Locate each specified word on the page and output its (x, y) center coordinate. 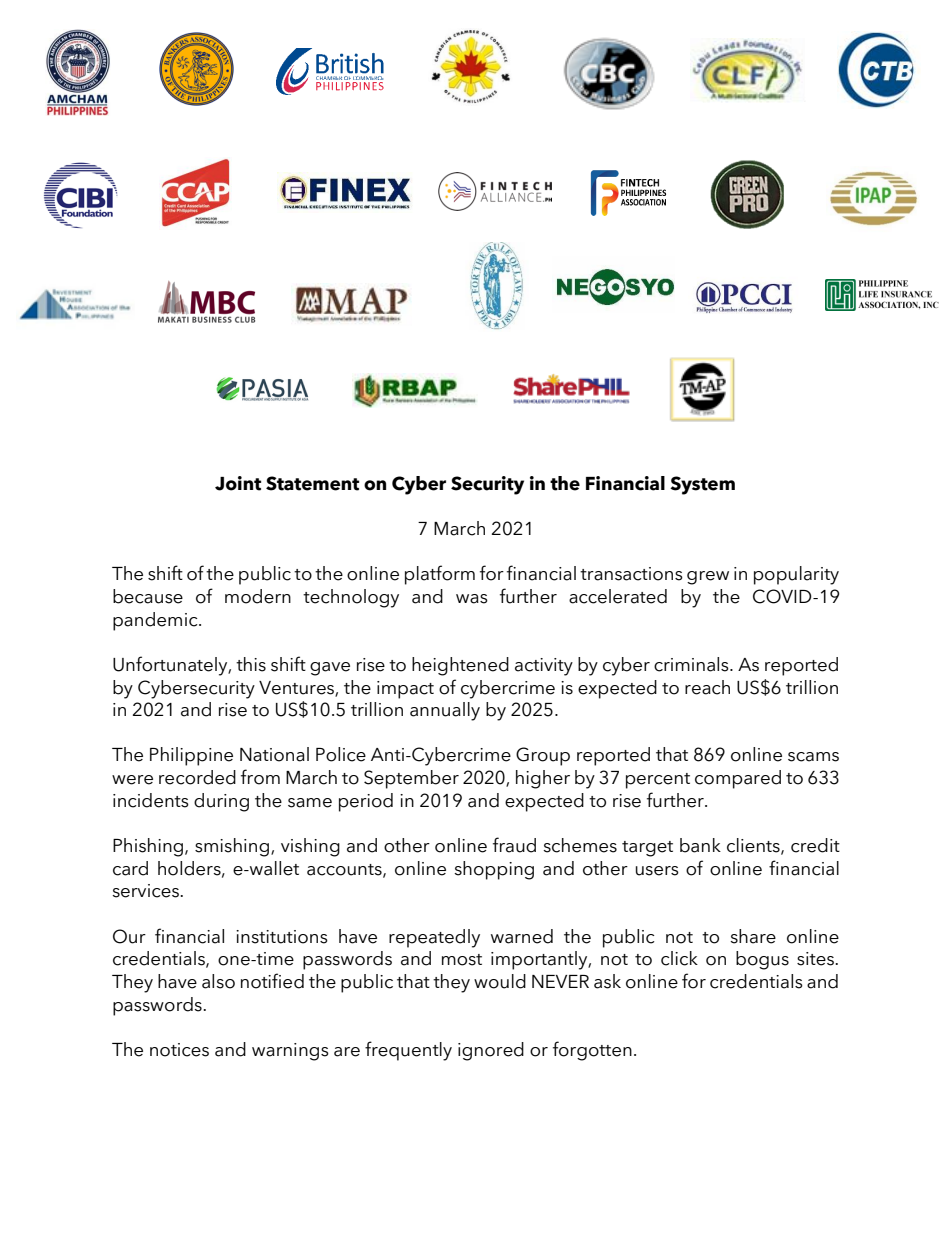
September (411, 779)
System (702, 485)
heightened (460, 666)
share (753, 936)
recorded (197, 777)
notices (179, 1050)
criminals (692, 664)
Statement (312, 483)
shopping (494, 870)
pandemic (156, 621)
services (146, 891)
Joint (238, 483)
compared (738, 779)
